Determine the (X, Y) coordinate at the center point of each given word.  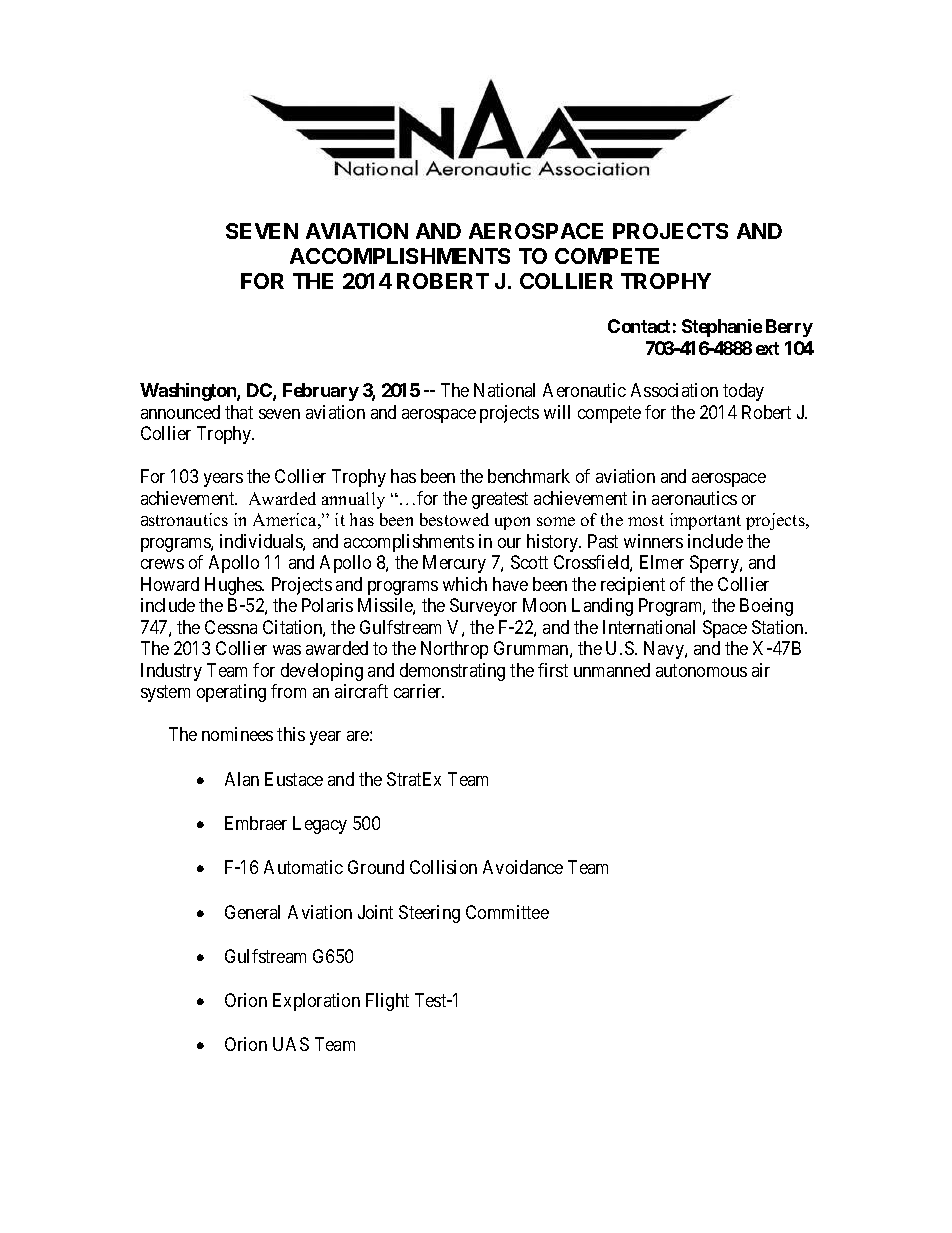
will (557, 412)
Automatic (303, 867)
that (239, 412)
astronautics (184, 519)
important (705, 521)
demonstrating (452, 672)
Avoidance (523, 867)
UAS (291, 1044)
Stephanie (722, 328)
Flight (387, 1002)
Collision (443, 867)
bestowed (454, 519)
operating (231, 693)
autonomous (701, 670)
